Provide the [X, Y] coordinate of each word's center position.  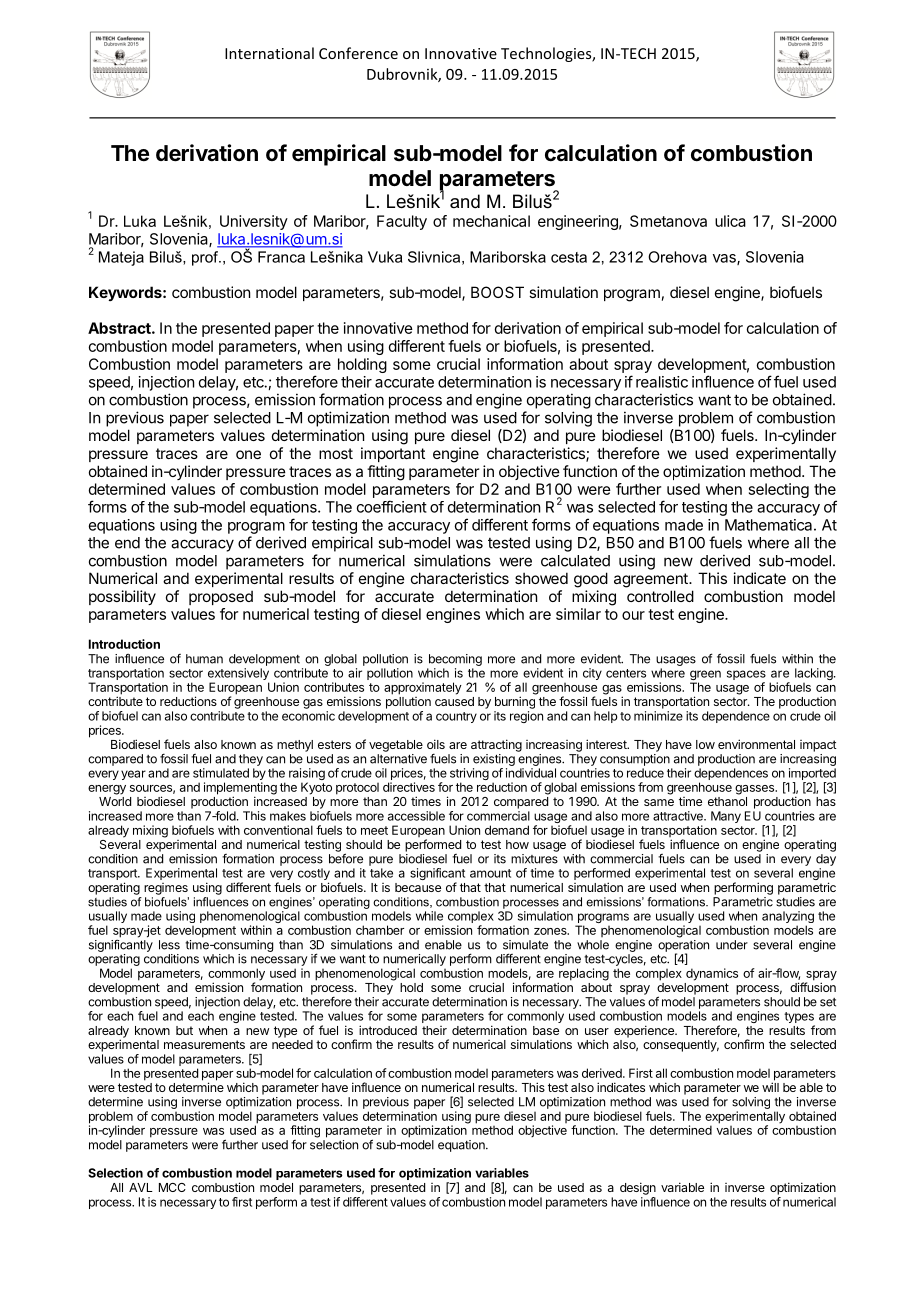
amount [490, 873]
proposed [221, 598]
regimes [166, 889]
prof [206, 258]
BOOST [497, 292]
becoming [455, 660]
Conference [358, 53]
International [269, 53]
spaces [746, 676]
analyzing [788, 918]
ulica [730, 221]
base [546, 1030]
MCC [172, 1187]
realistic [662, 382]
